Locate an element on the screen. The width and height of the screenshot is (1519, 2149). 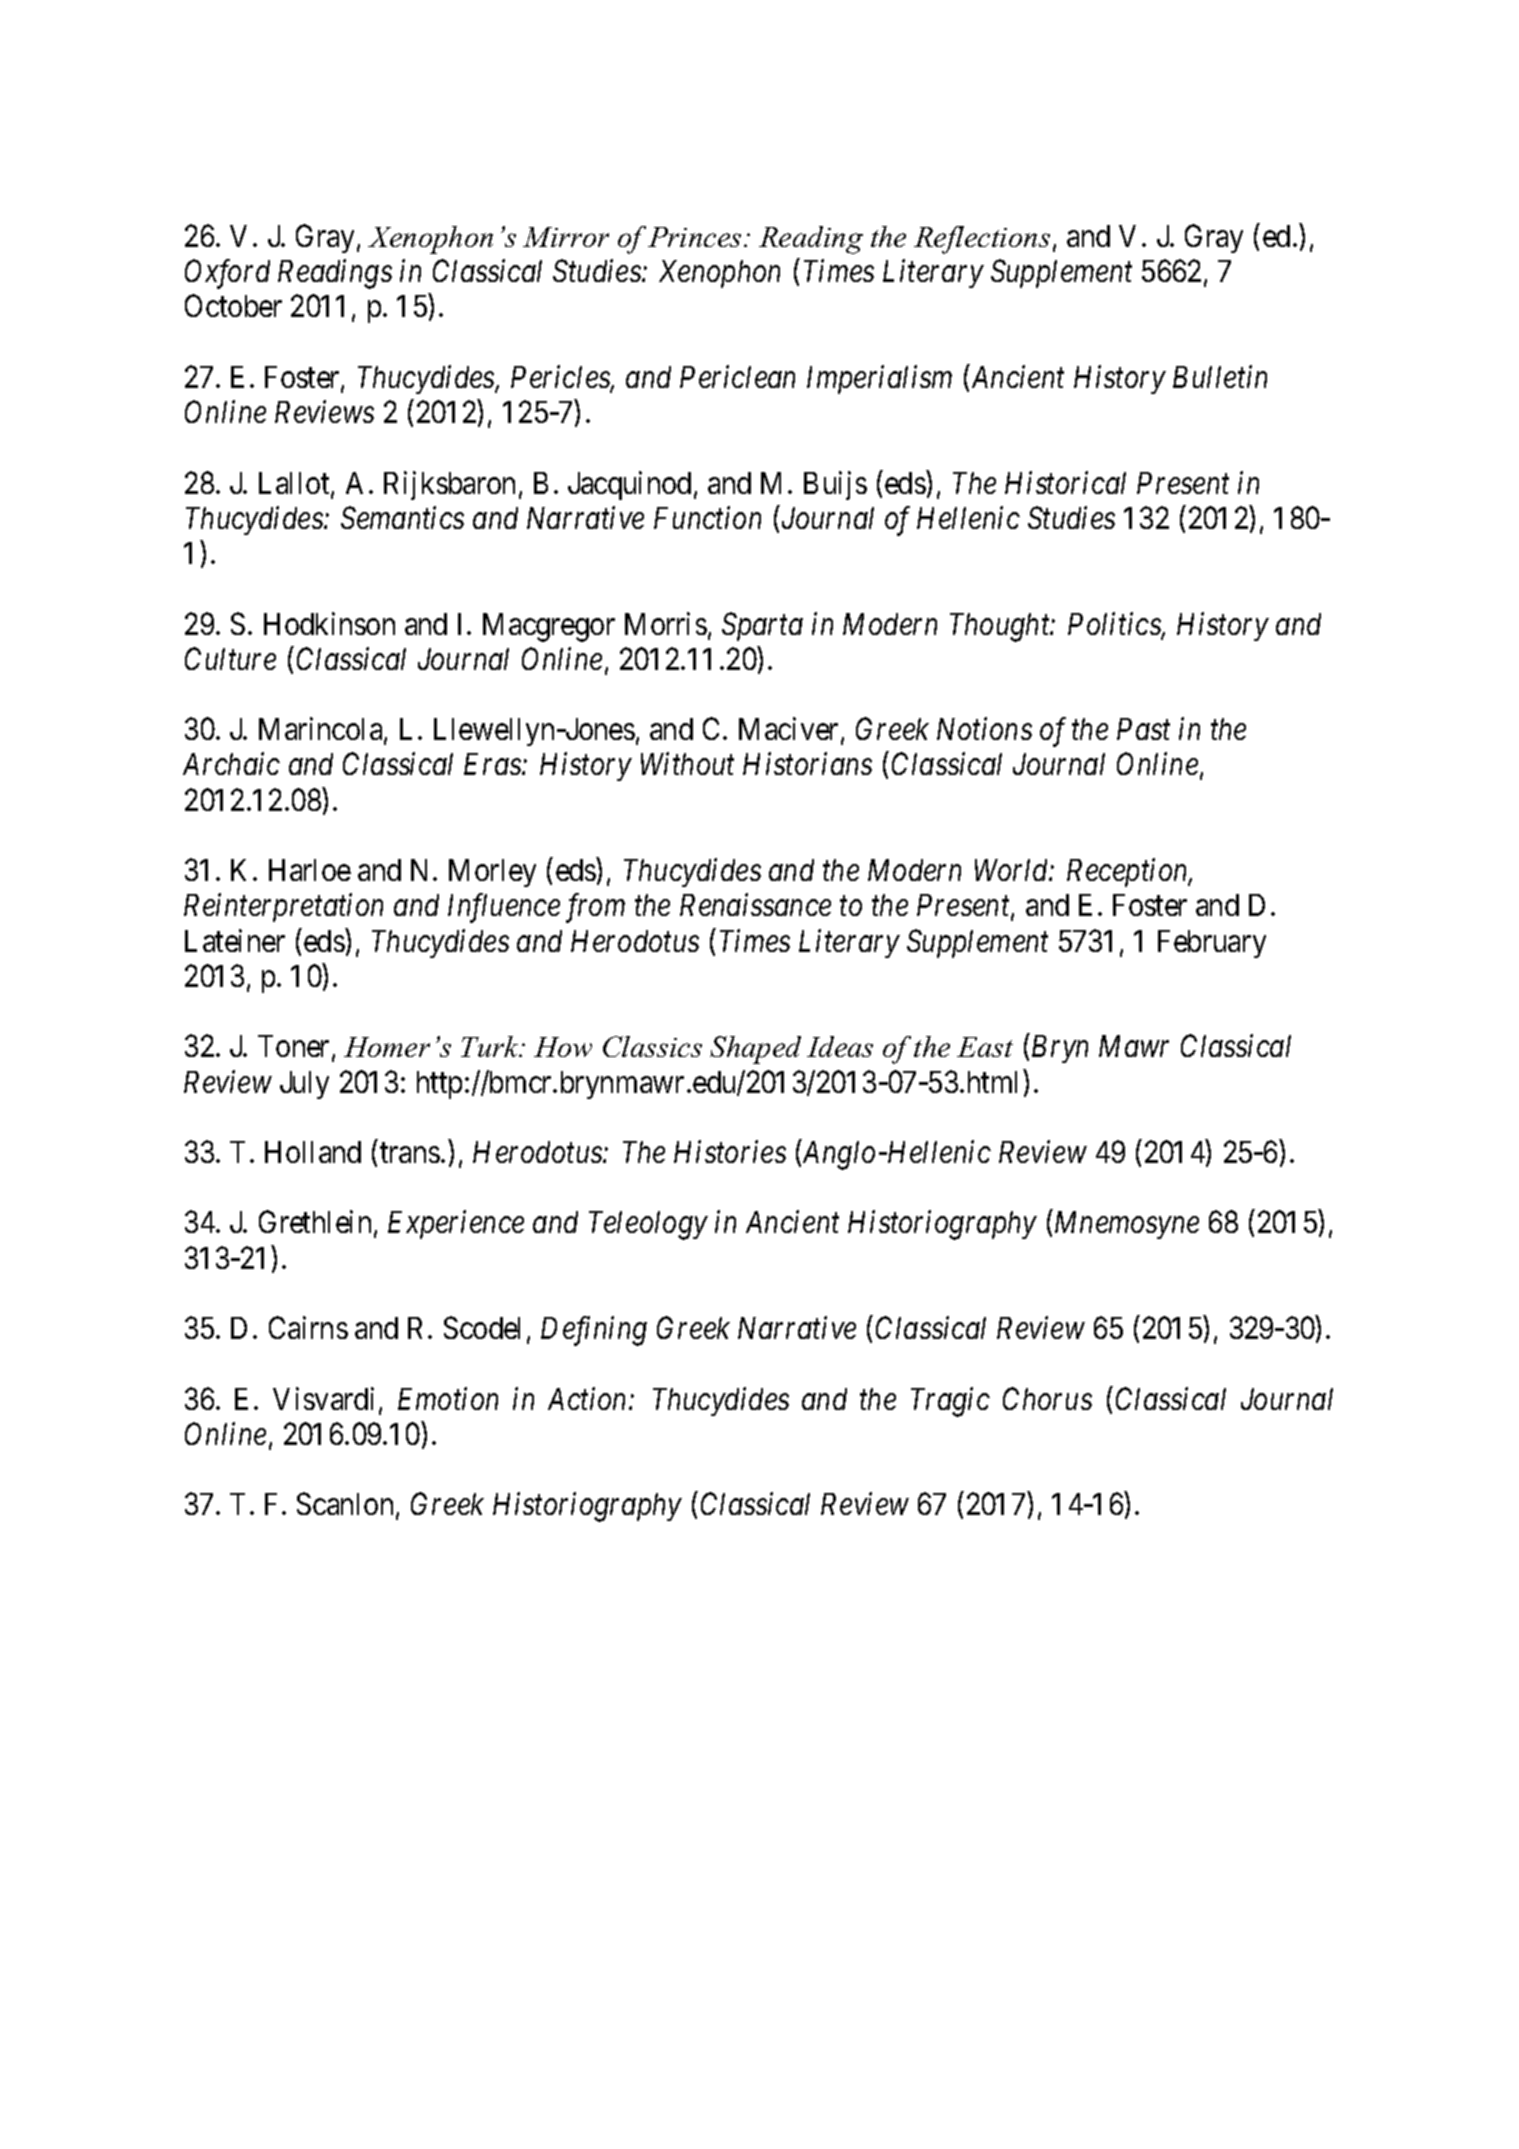
Scanlon is located at coordinates (345, 1503).
